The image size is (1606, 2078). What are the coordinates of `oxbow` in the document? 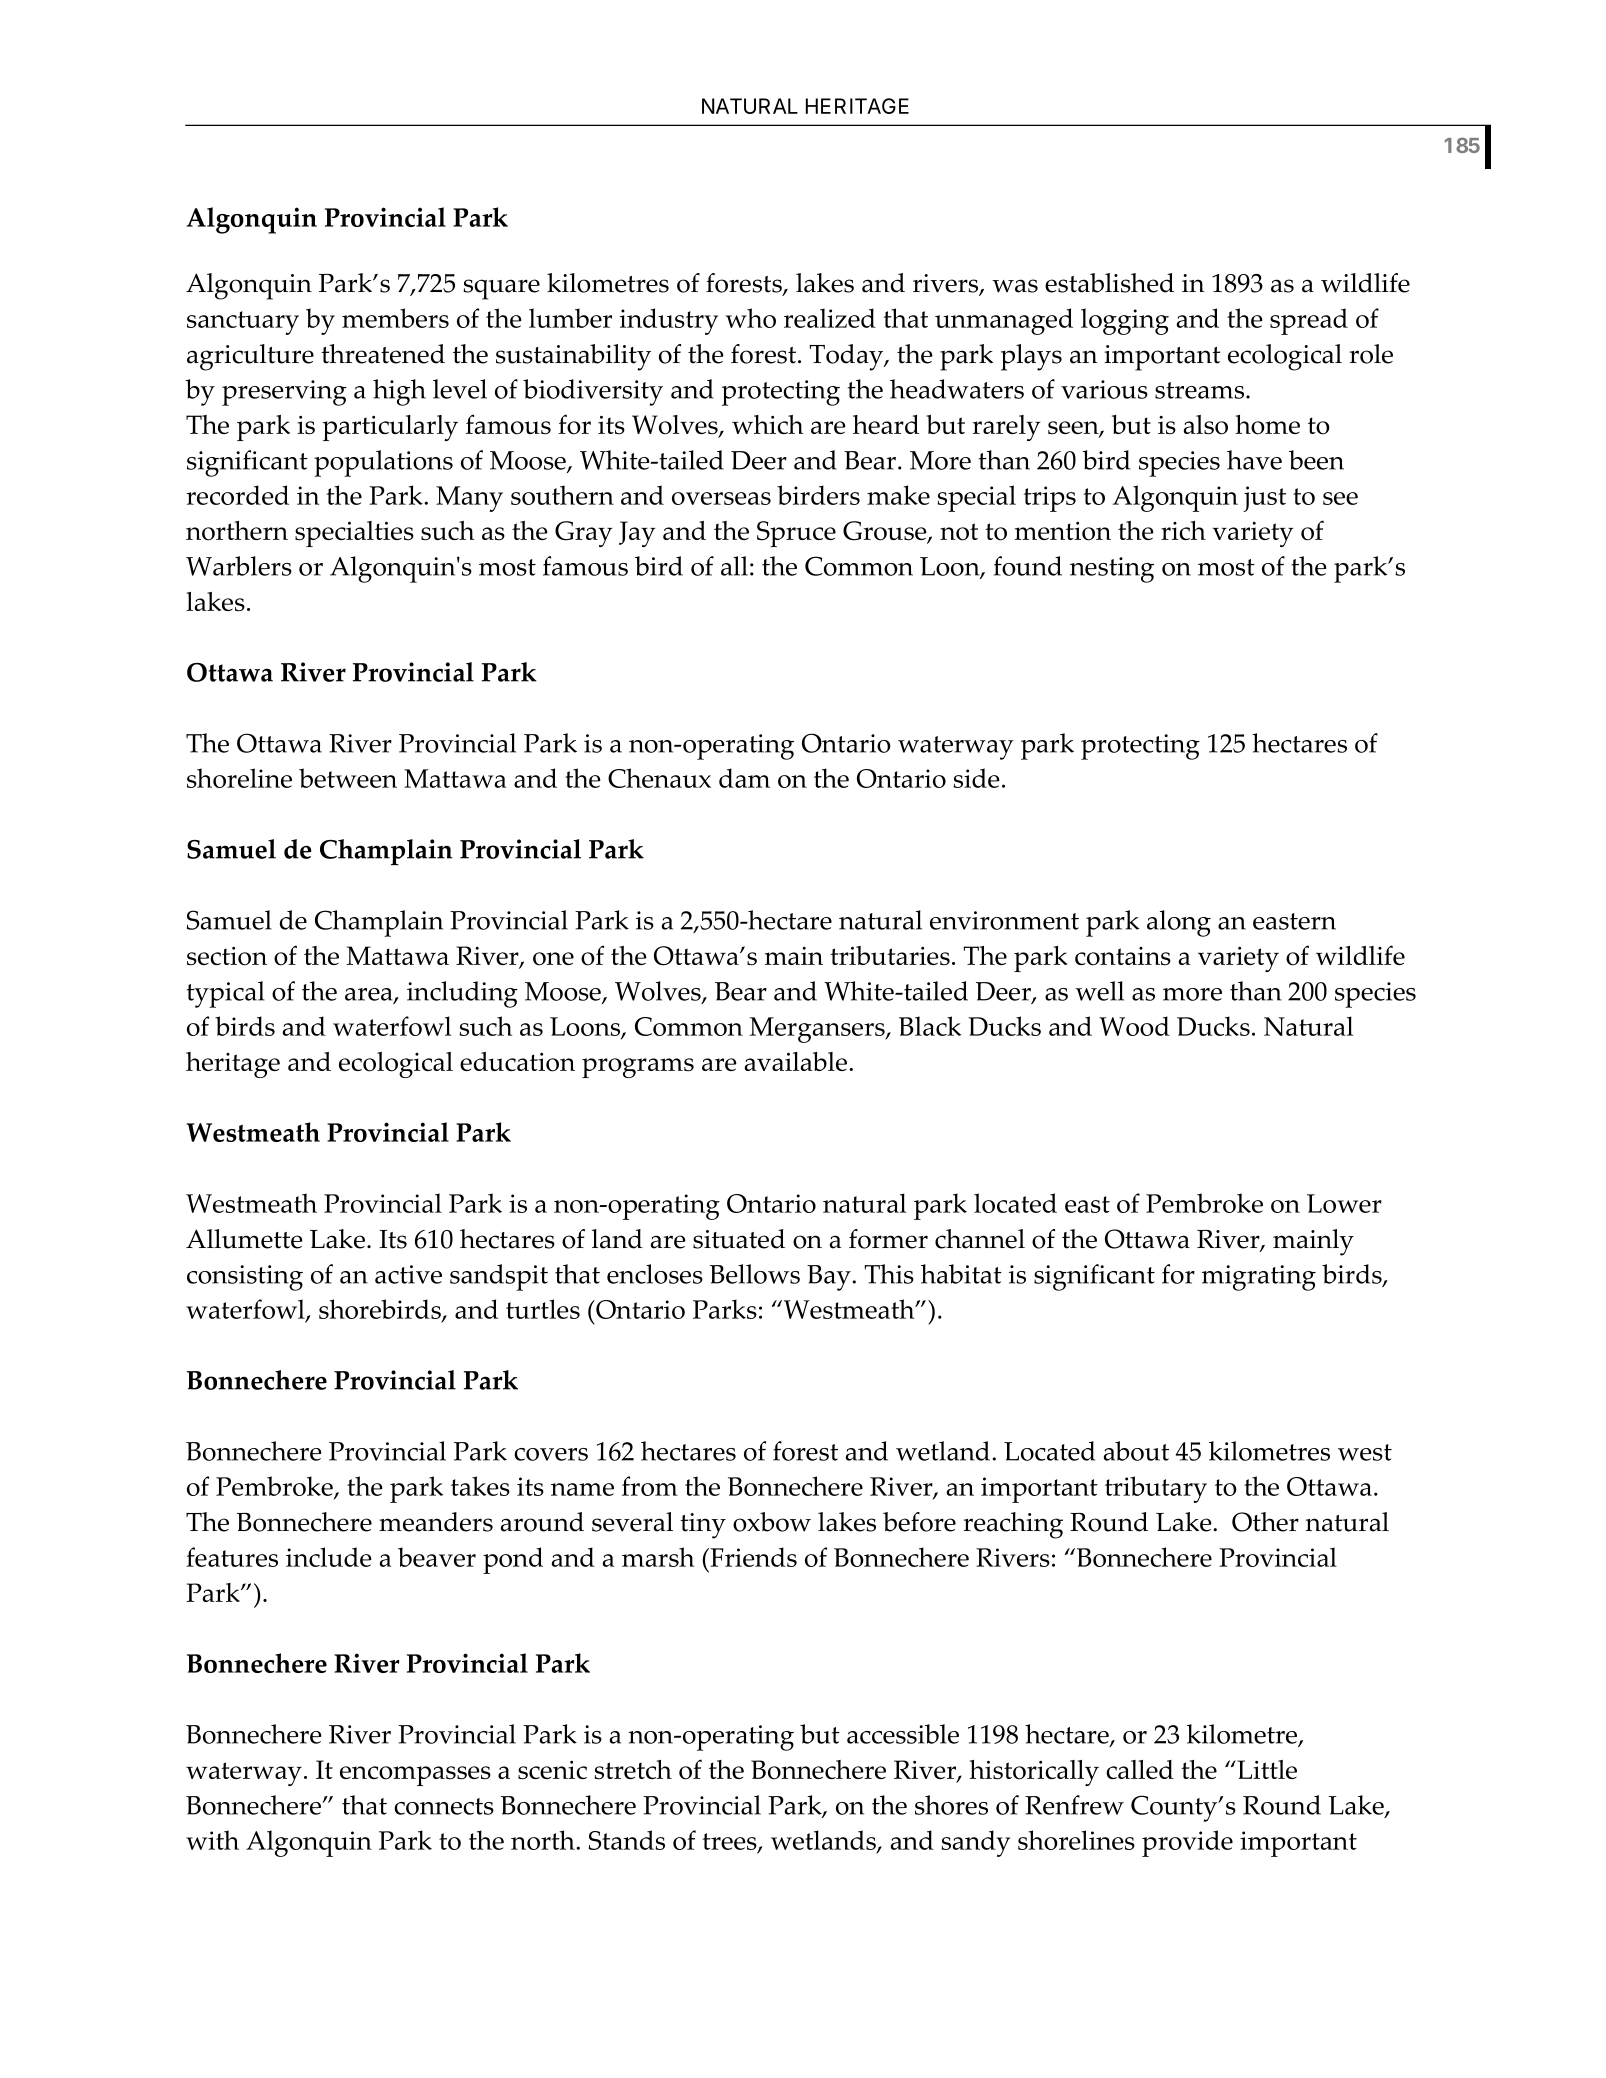 It's located at (772, 1522).
